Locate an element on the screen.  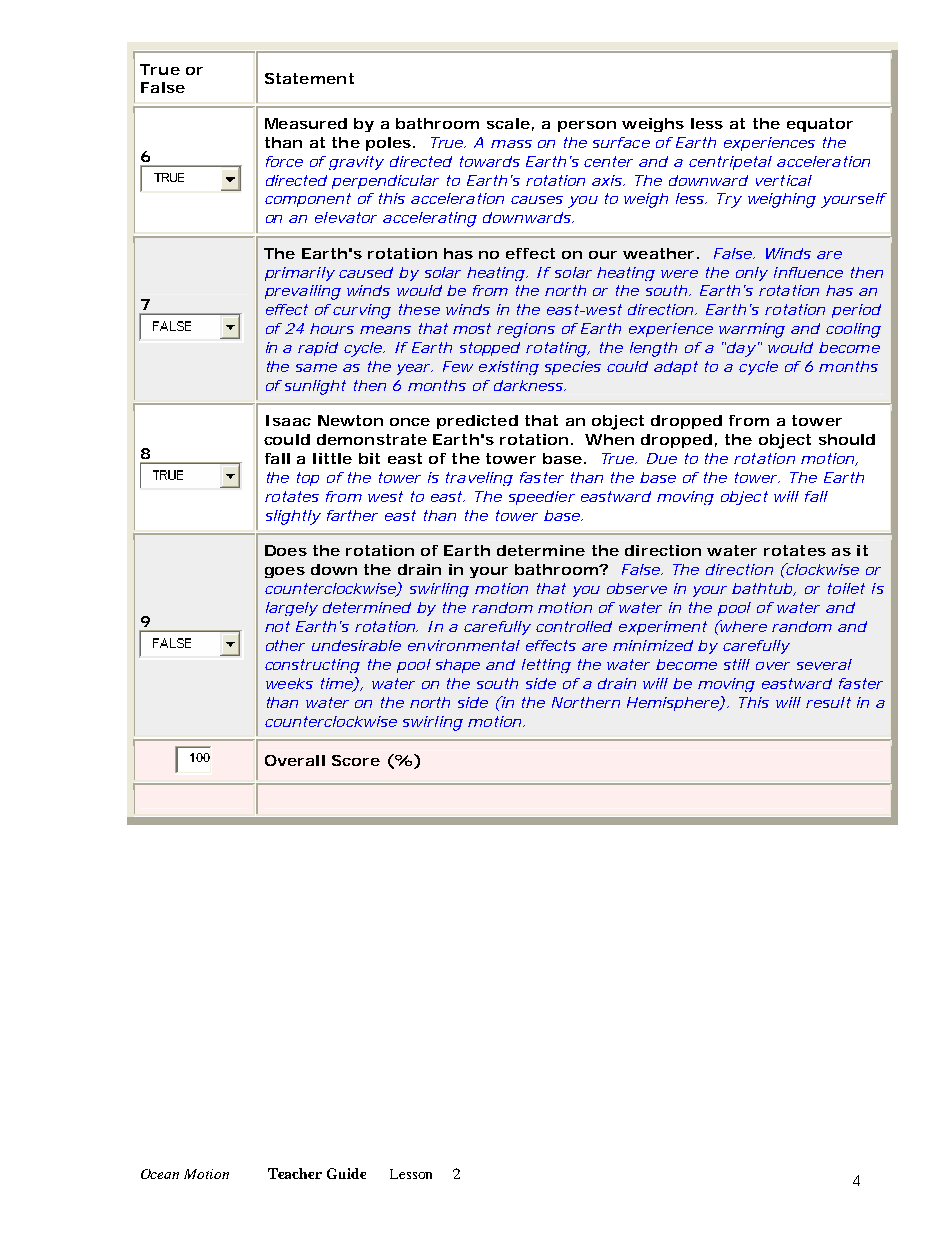
equator is located at coordinates (820, 125).
